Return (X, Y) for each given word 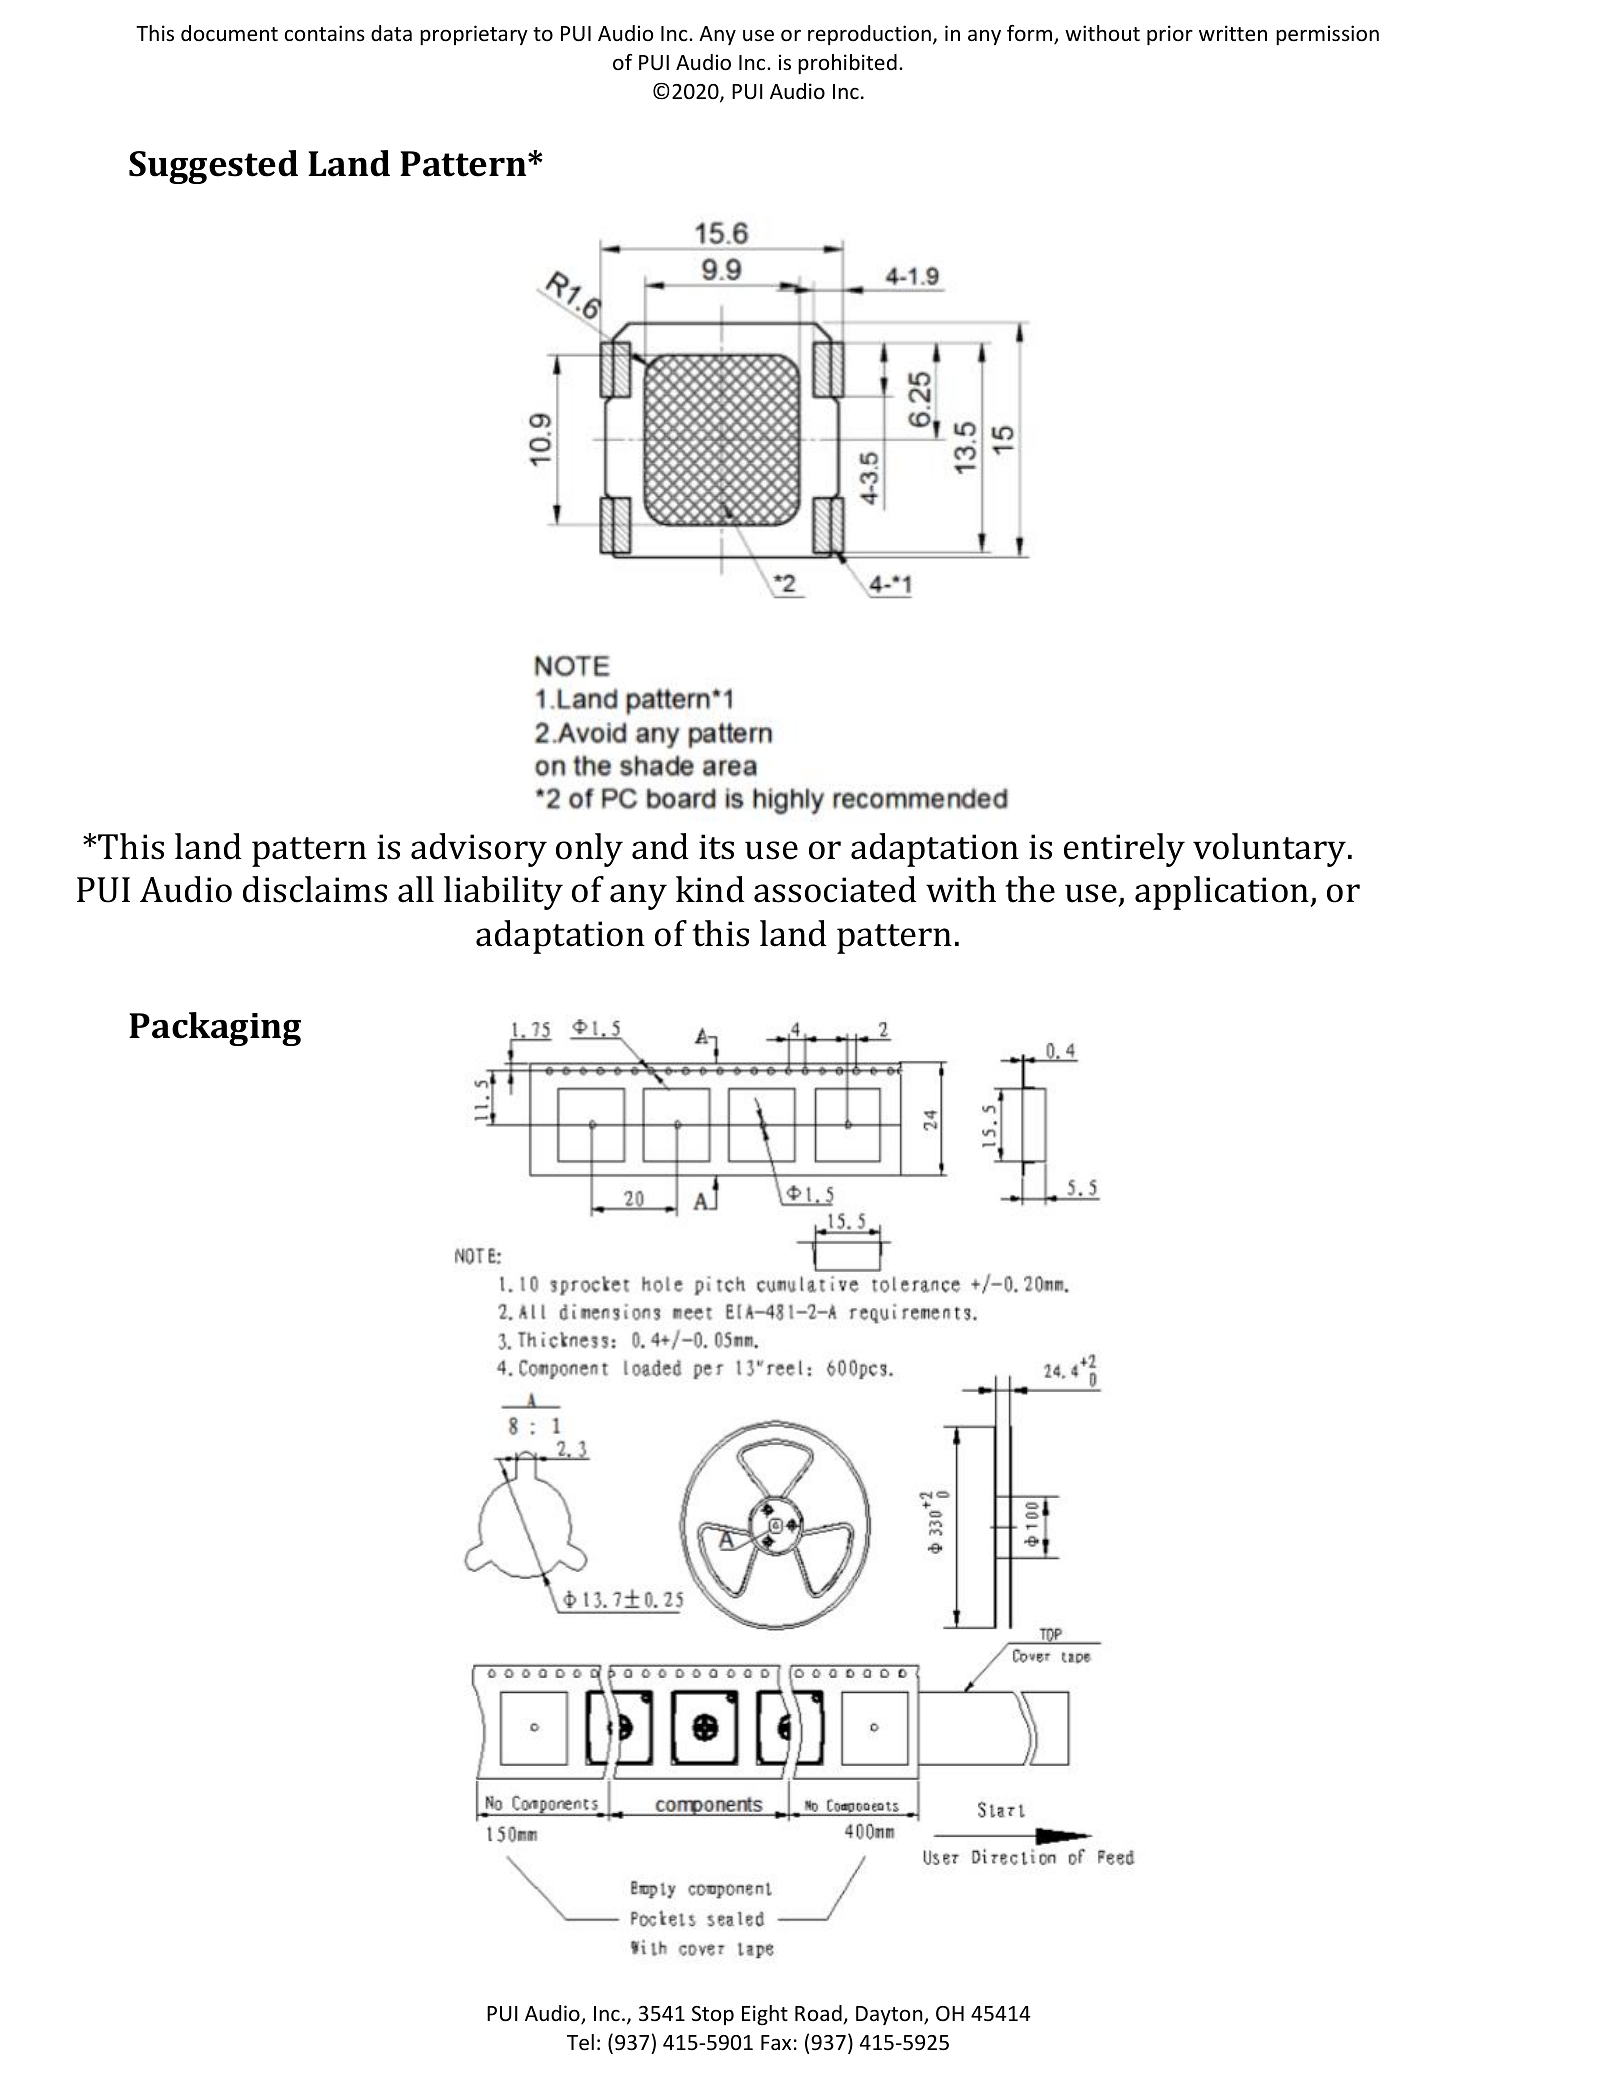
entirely (1124, 850)
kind (710, 889)
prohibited (847, 64)
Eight (765, 2015)
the (1030, 889)
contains (325, 33)
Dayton (890, 2015)
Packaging (215, 1029)
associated (835, 889)
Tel (580, 2042)
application (1223, 893)
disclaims (315, 889)
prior (1170, 35)
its (716, 847)
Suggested (213, 167)
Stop (713, 2015)
